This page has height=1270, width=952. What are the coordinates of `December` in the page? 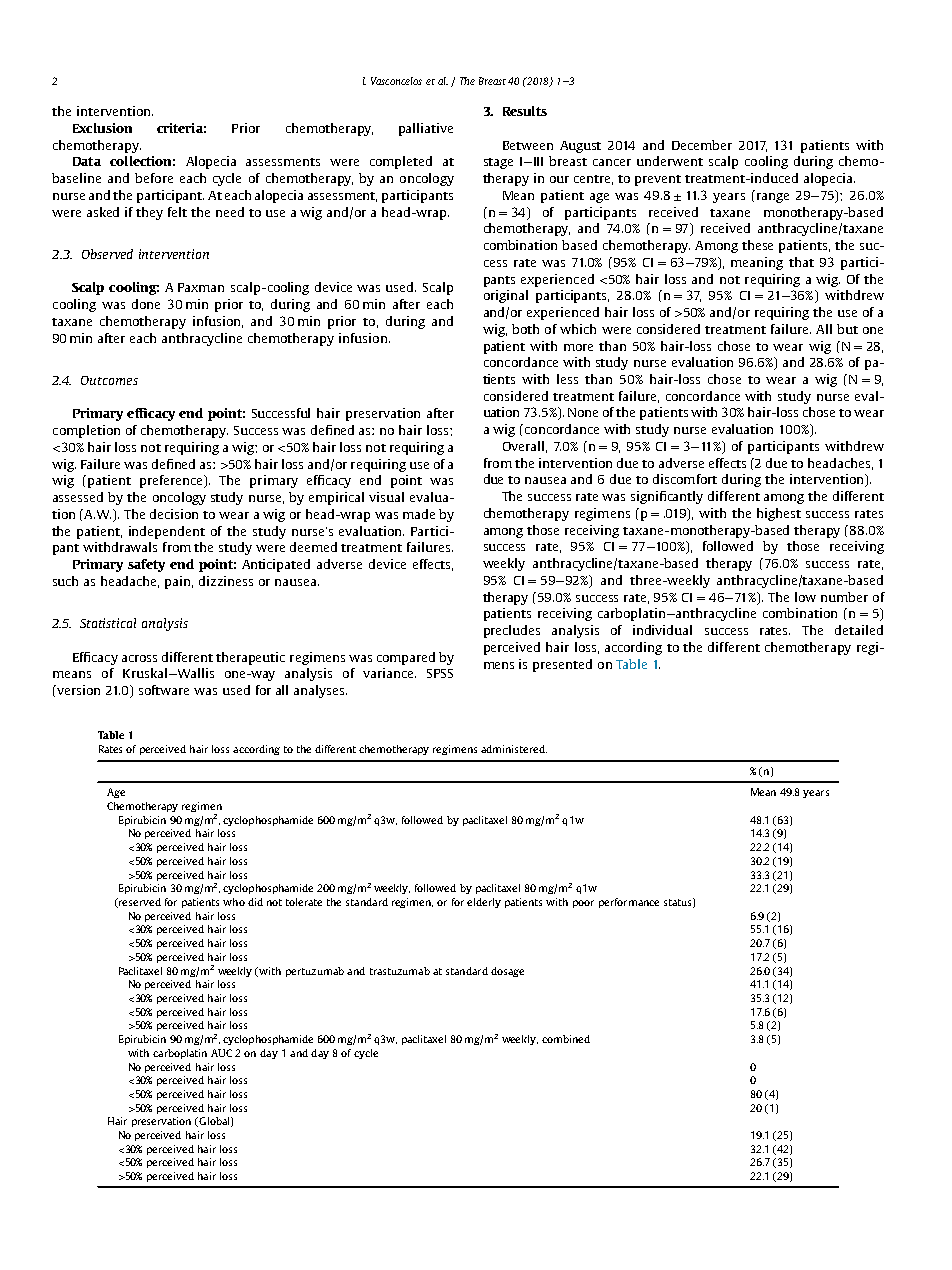 It's located at (702, 145).
